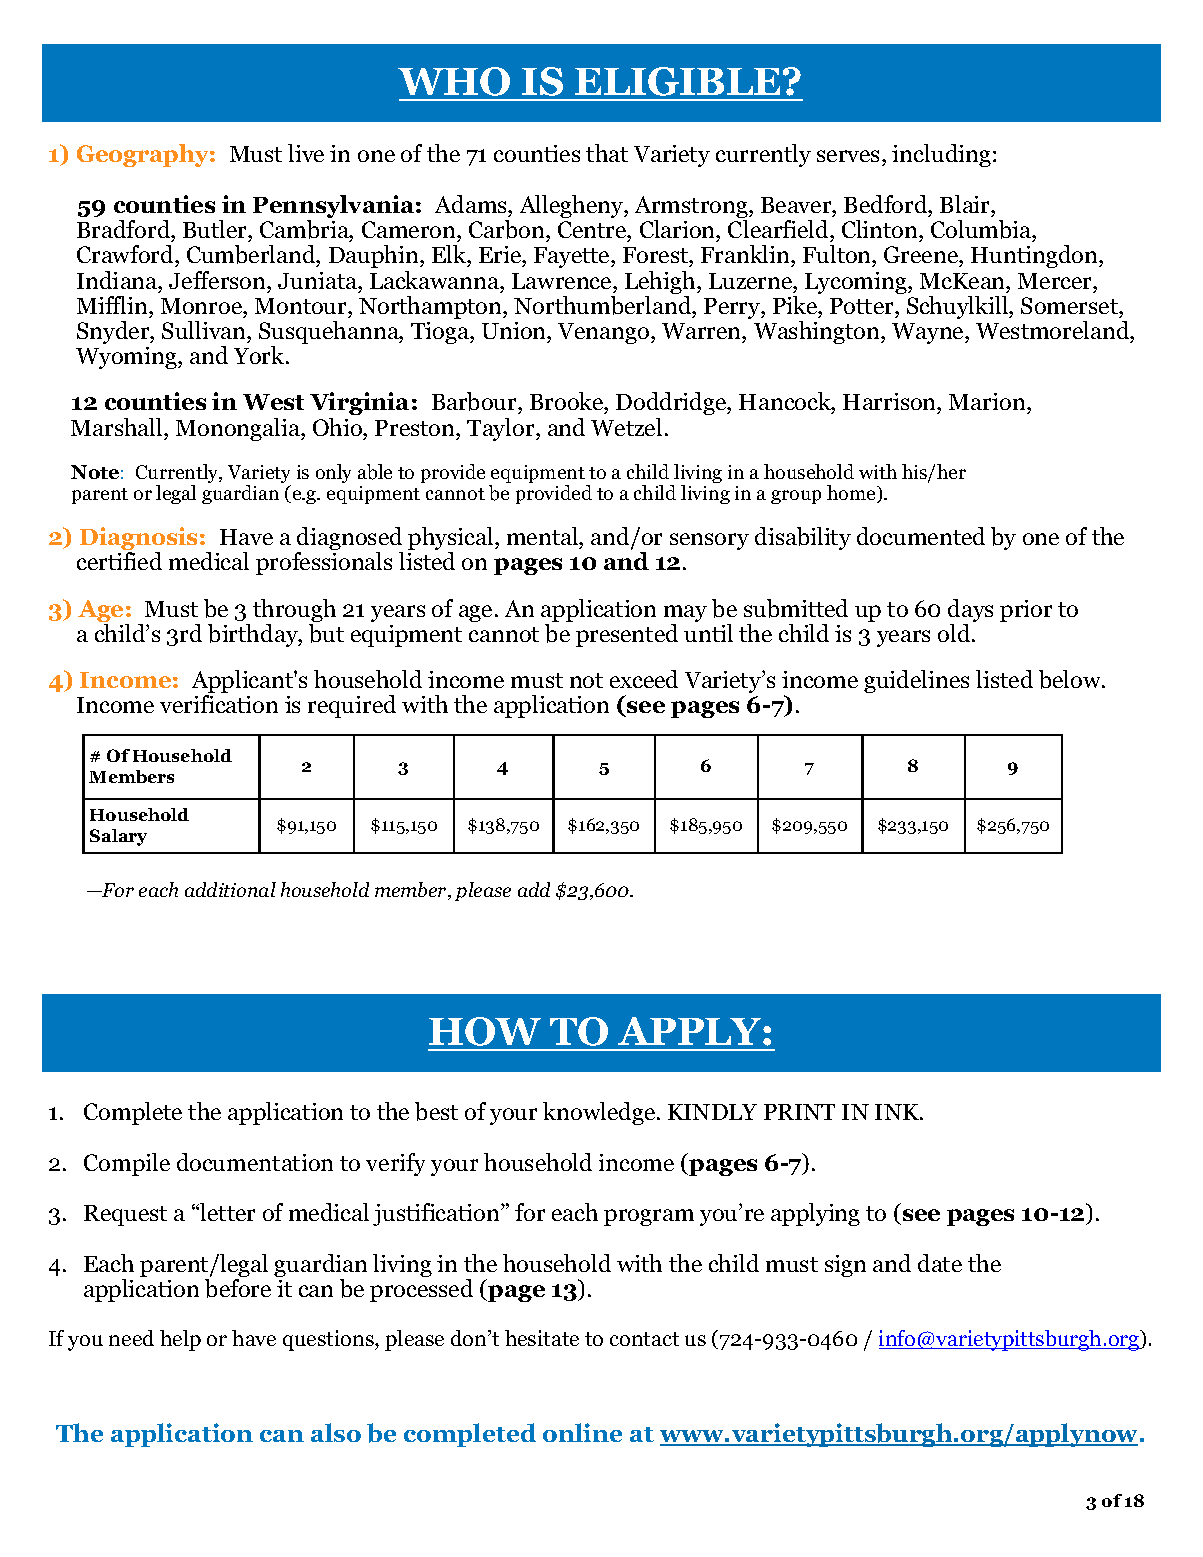  What do you see at coordinates (180, 1340) in the image?
I see `help` at bounding box center [180, 1340].
